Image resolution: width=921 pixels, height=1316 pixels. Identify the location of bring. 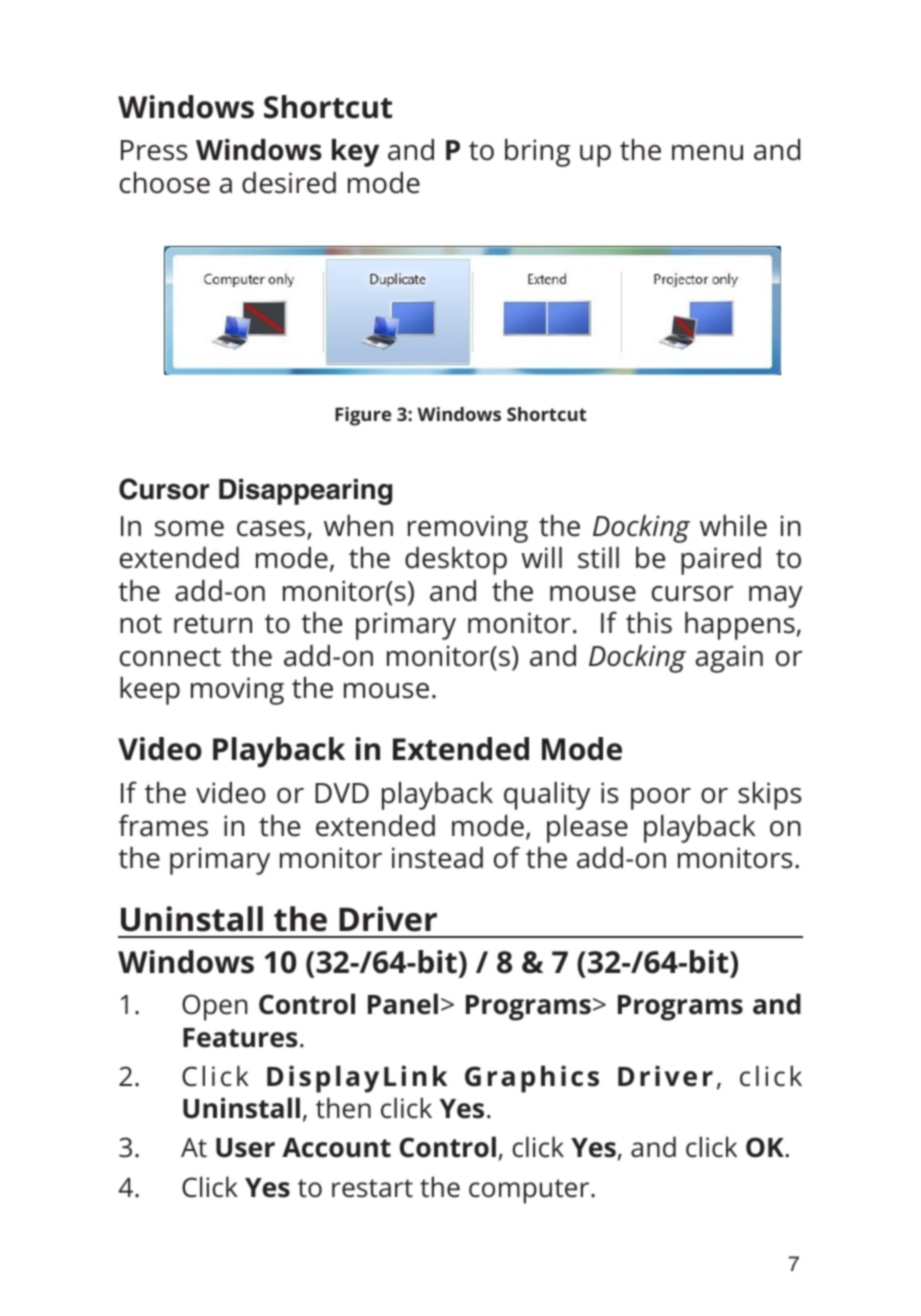
(537, 153).
